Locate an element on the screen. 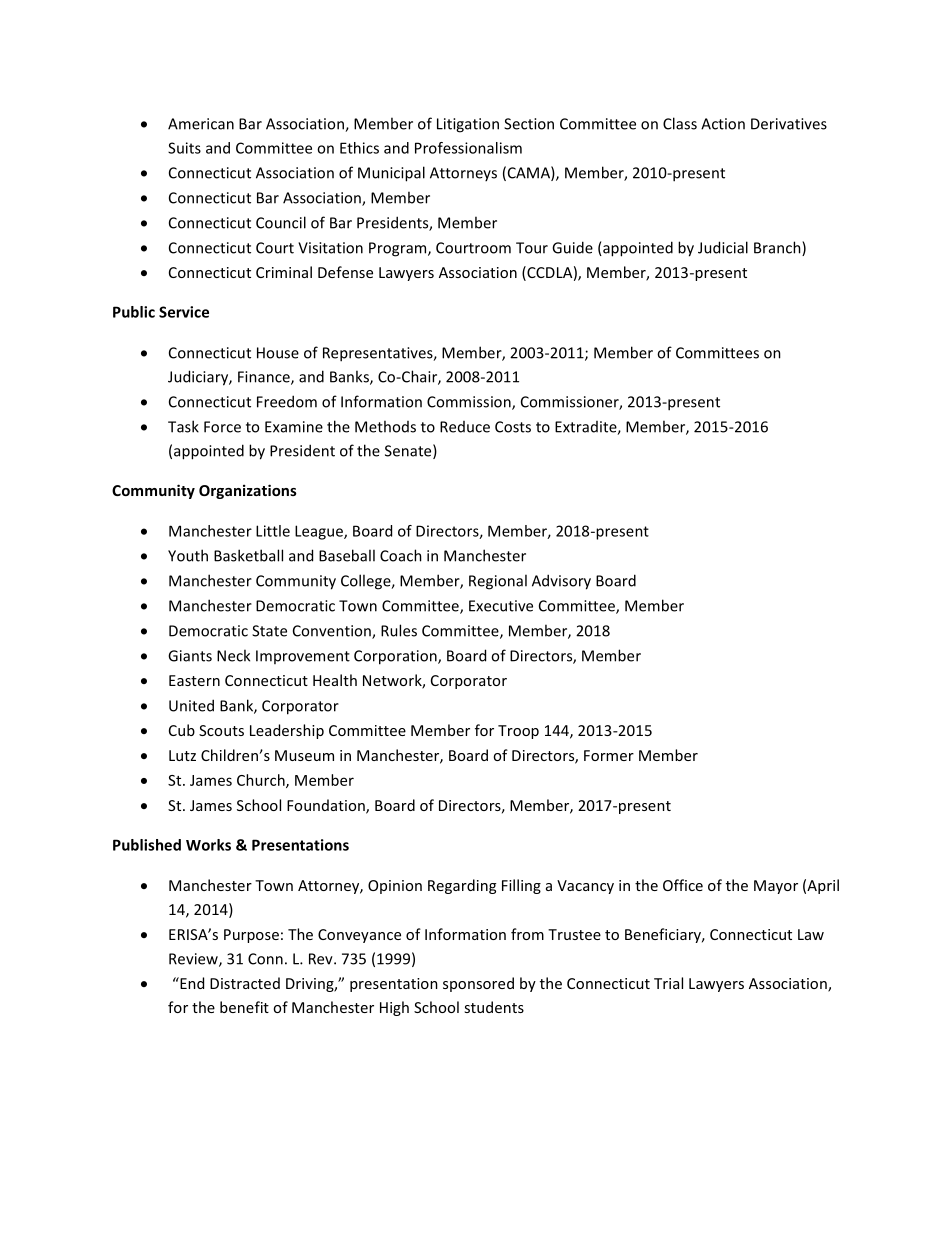 The width and height of the screenshot is (952, 1233). Troop is located at coordinates (518, 732).
